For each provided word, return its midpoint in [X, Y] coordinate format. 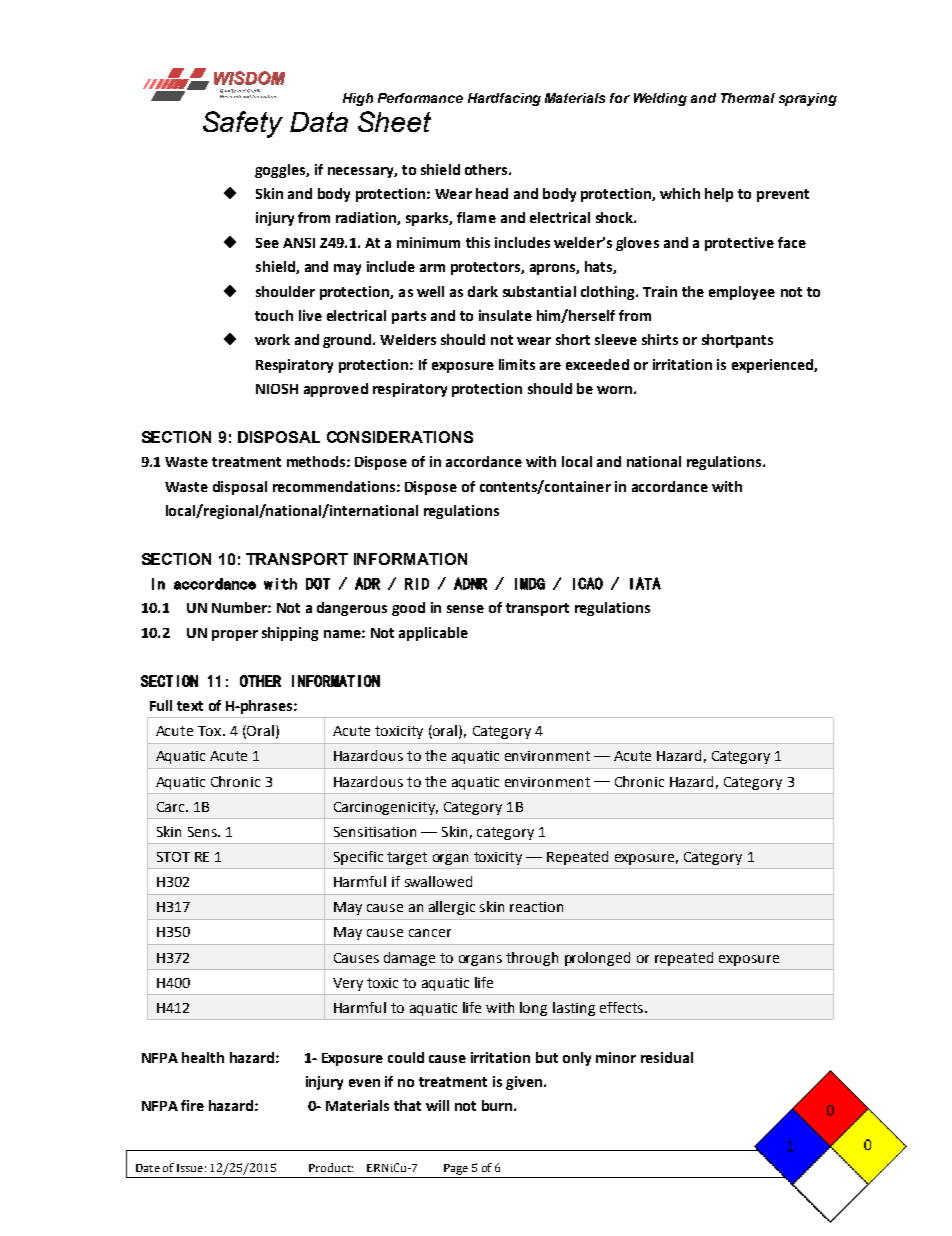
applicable [433, 634]
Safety [243, 124]
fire [192, 1105]
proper [235, 635]
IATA [645, 583]
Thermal [748, 98]
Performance [420, 98]
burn [497, 1105]
